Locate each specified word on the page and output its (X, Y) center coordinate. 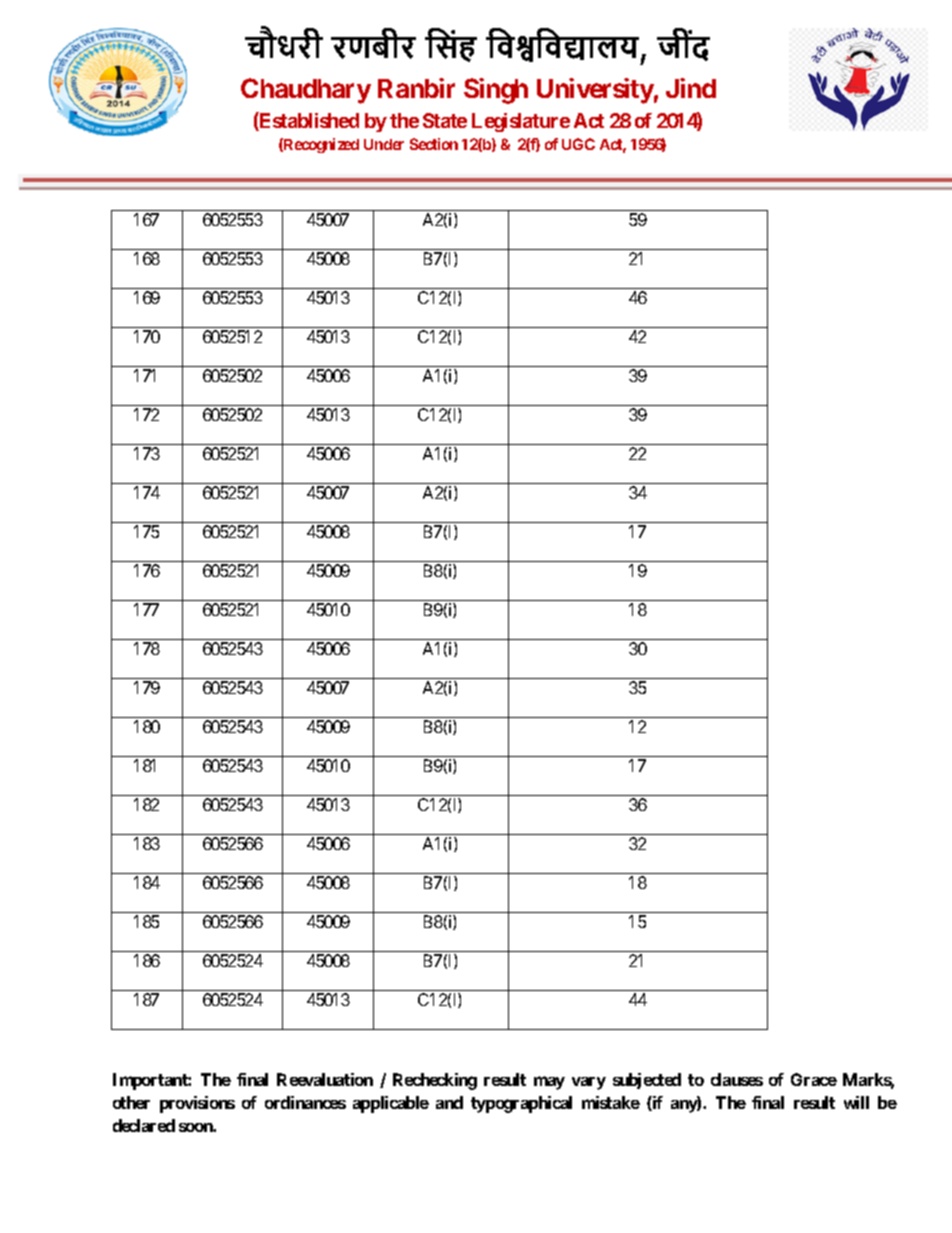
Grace (814, 1079)
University (595, 91)
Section (434, 144)
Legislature (521, 122)
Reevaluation (325, 1079)
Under (384, 144)
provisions (197, 1104)
